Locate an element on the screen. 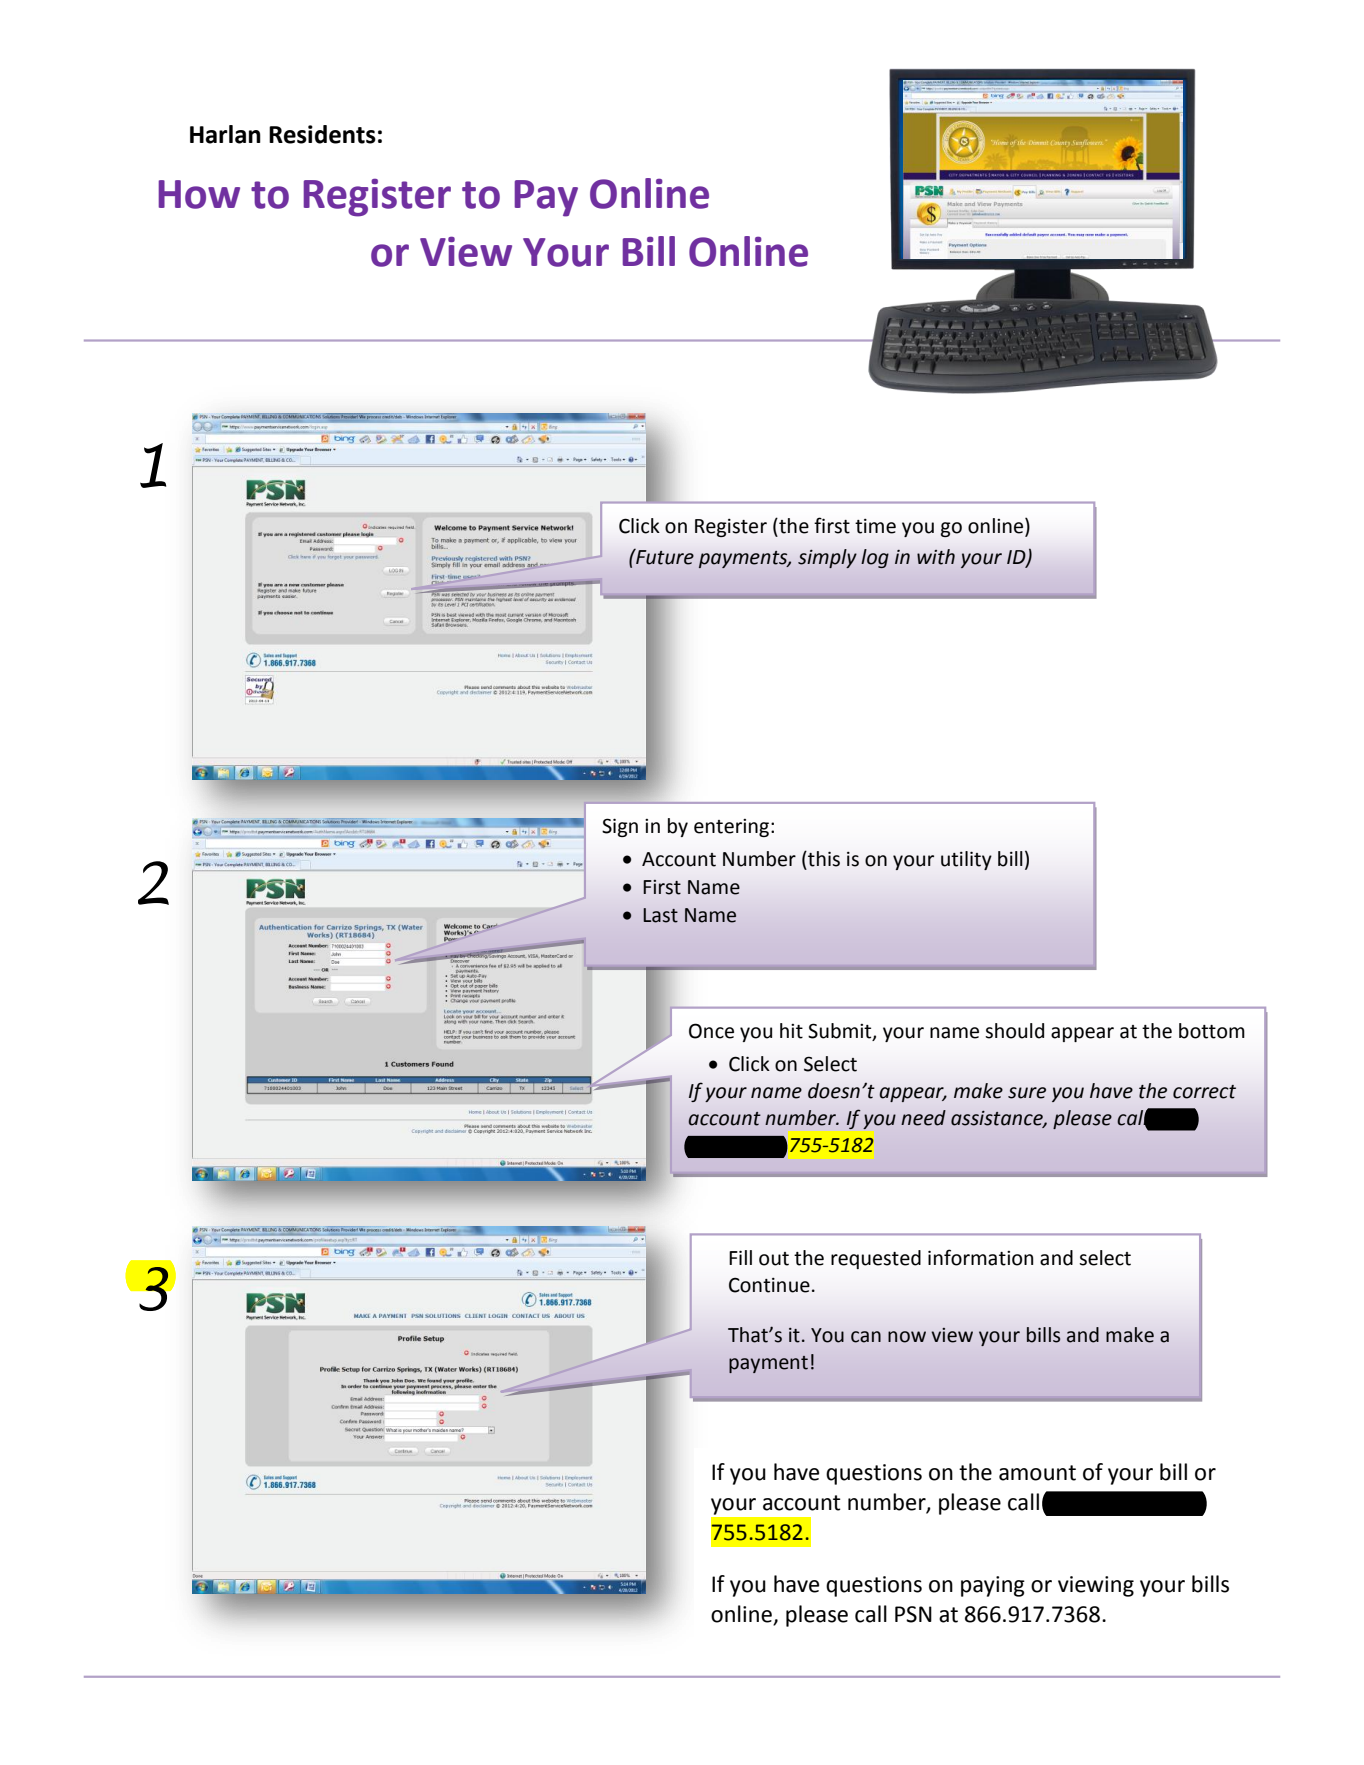  Harlan is located at coordinates (225, 134).
